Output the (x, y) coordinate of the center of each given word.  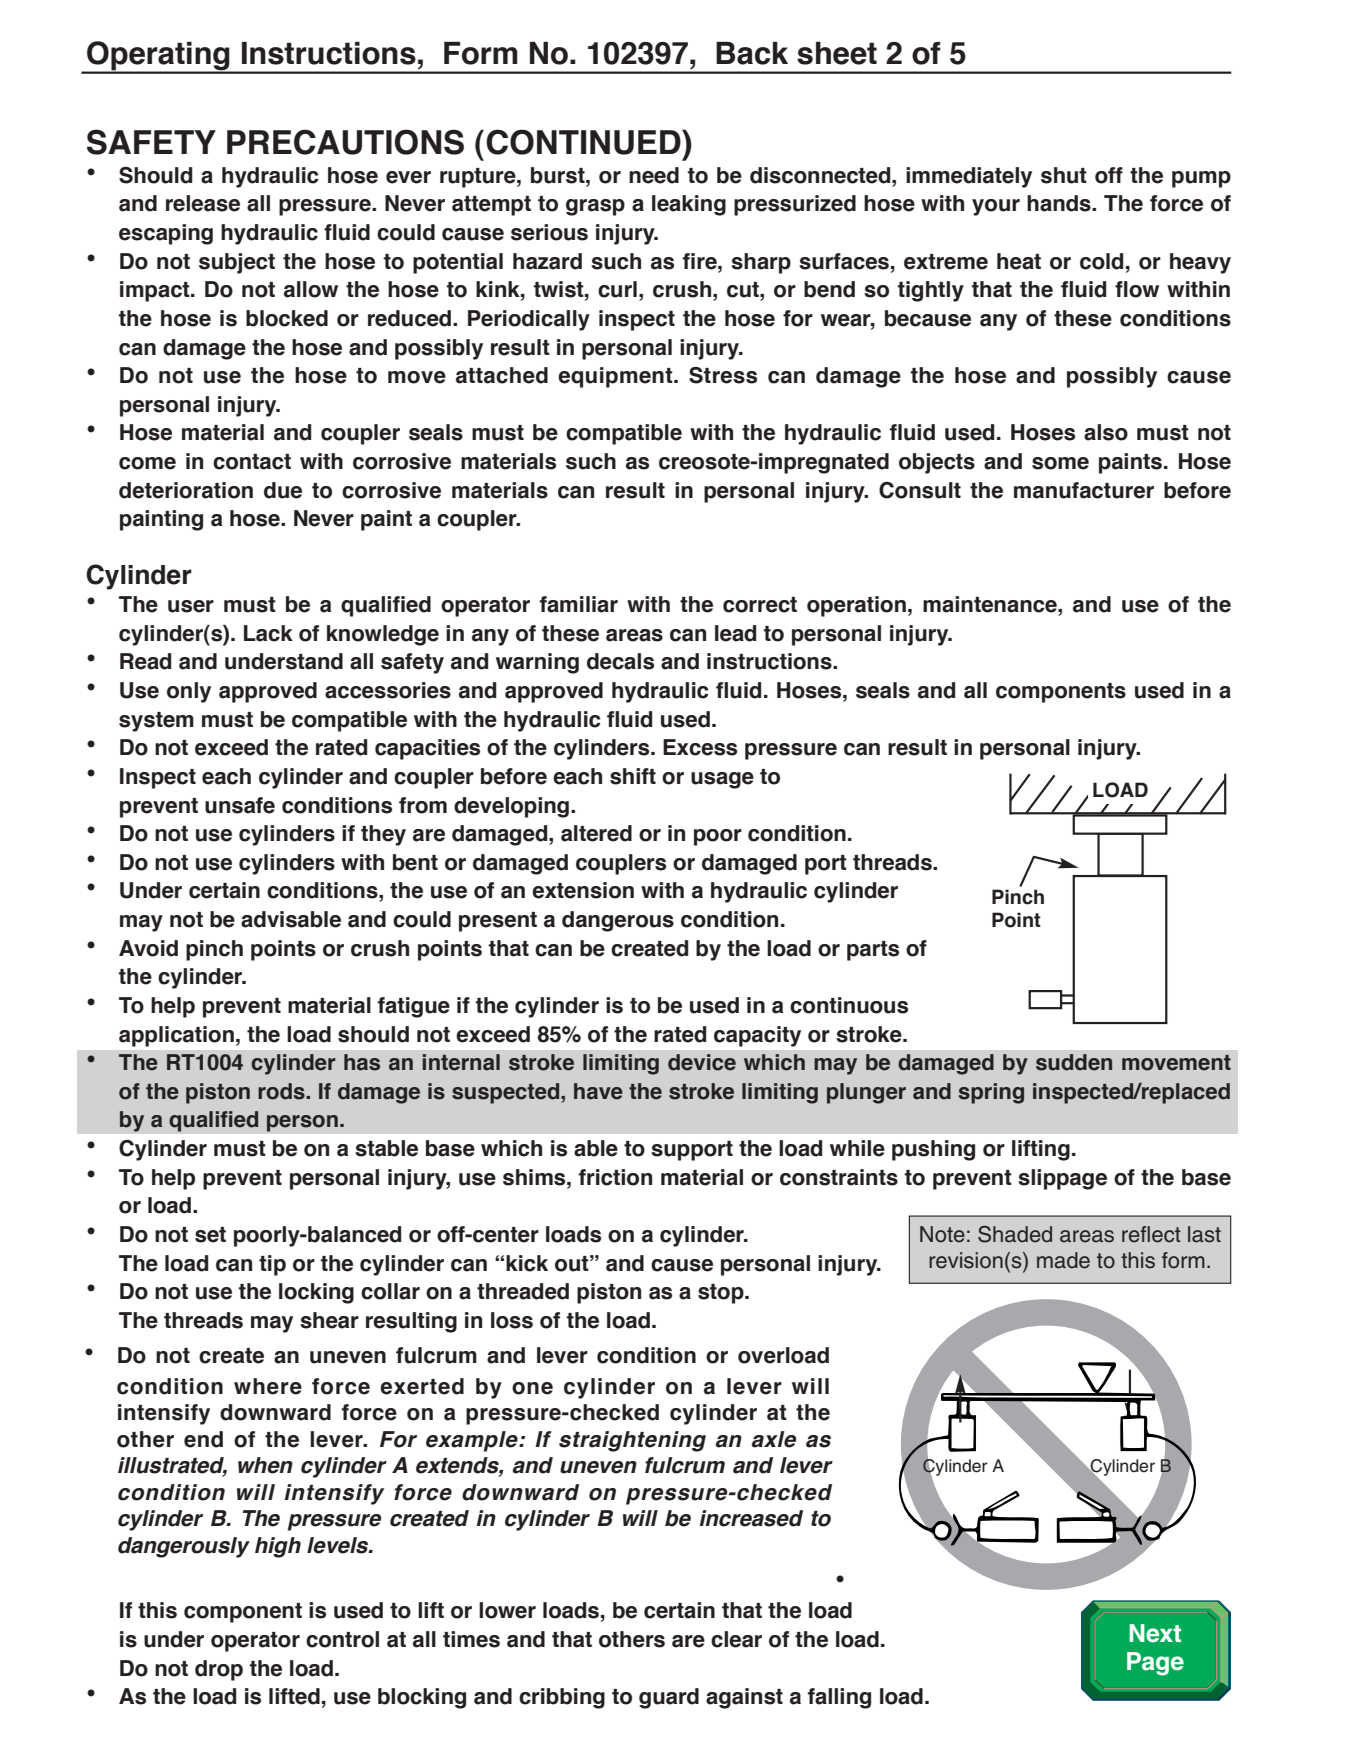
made (1063, 1260)
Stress (723, 375)
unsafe (240, 805)
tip (272, 1265)
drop (219, 1670)
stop (722, 1294)
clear (736, 1639)
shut (1064, 175)
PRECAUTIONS (345, 142)
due (283, 490)
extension (583, 890)
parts (873, 951)
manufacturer (1084, 490)
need (654, 175)
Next (1155, 1633)
